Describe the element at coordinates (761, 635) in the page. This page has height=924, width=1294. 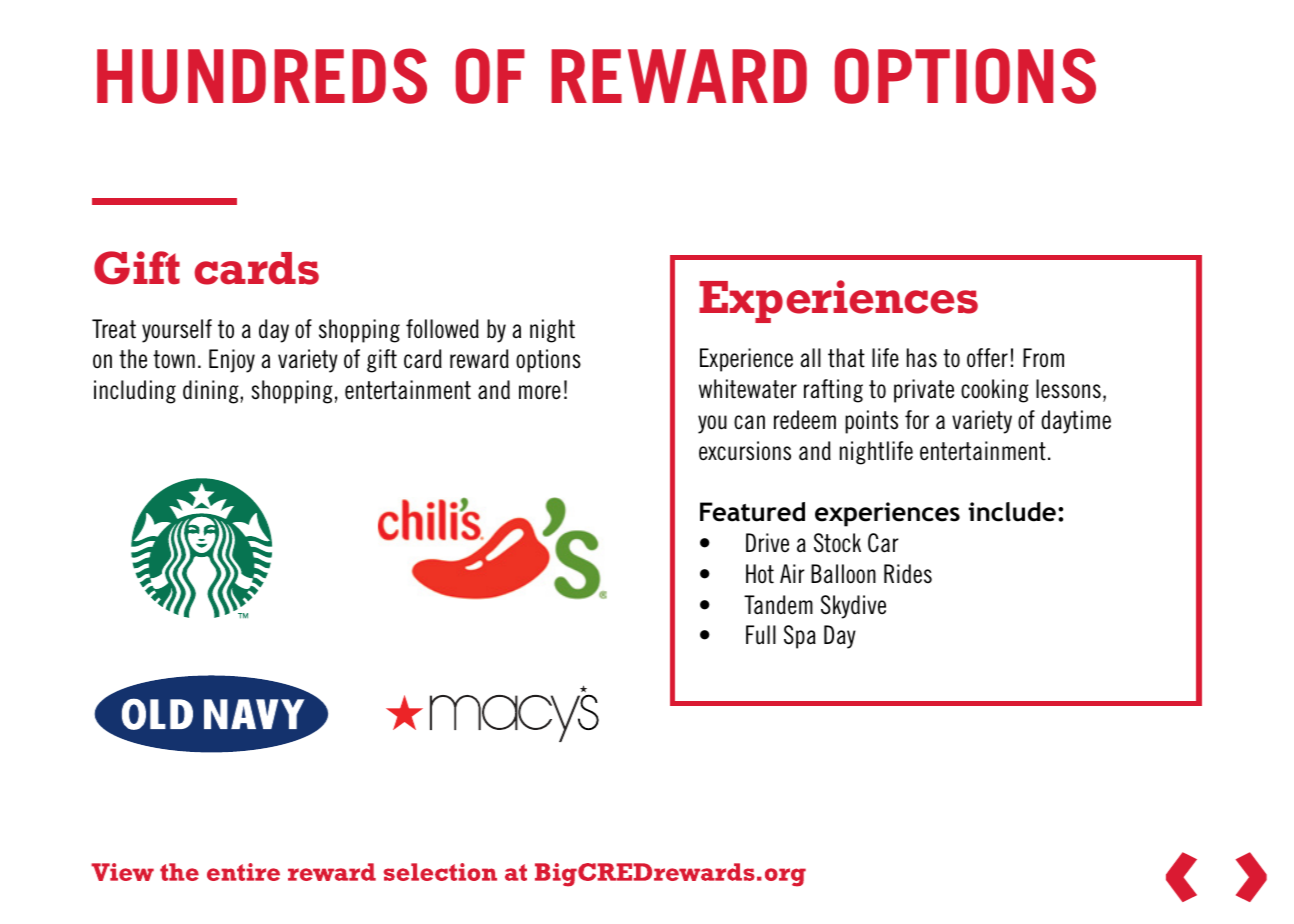
I see `Full` at that location.
